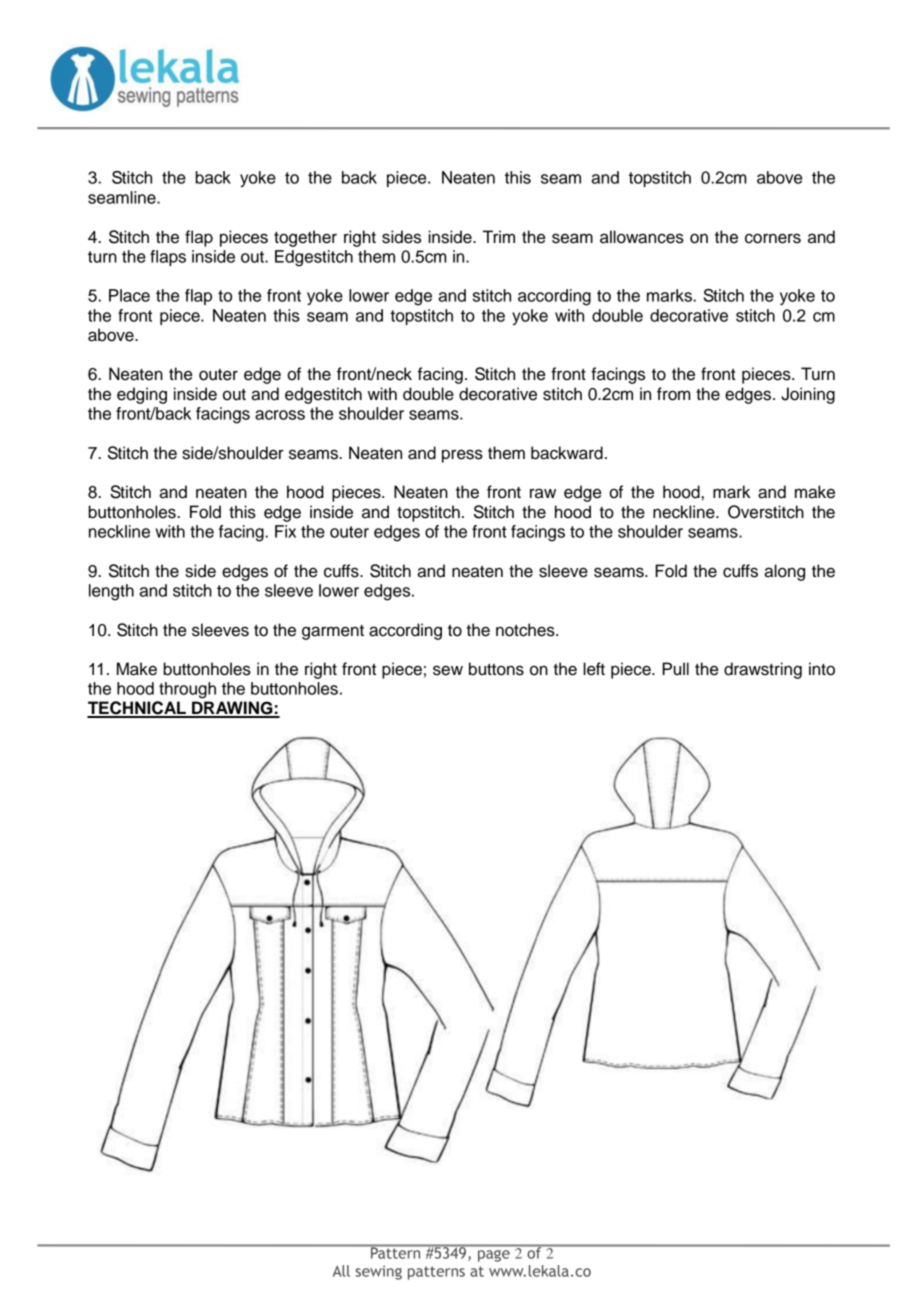 This screenshot has height=1308, width=924. I want to click on sewing, so click(378, 1273).
